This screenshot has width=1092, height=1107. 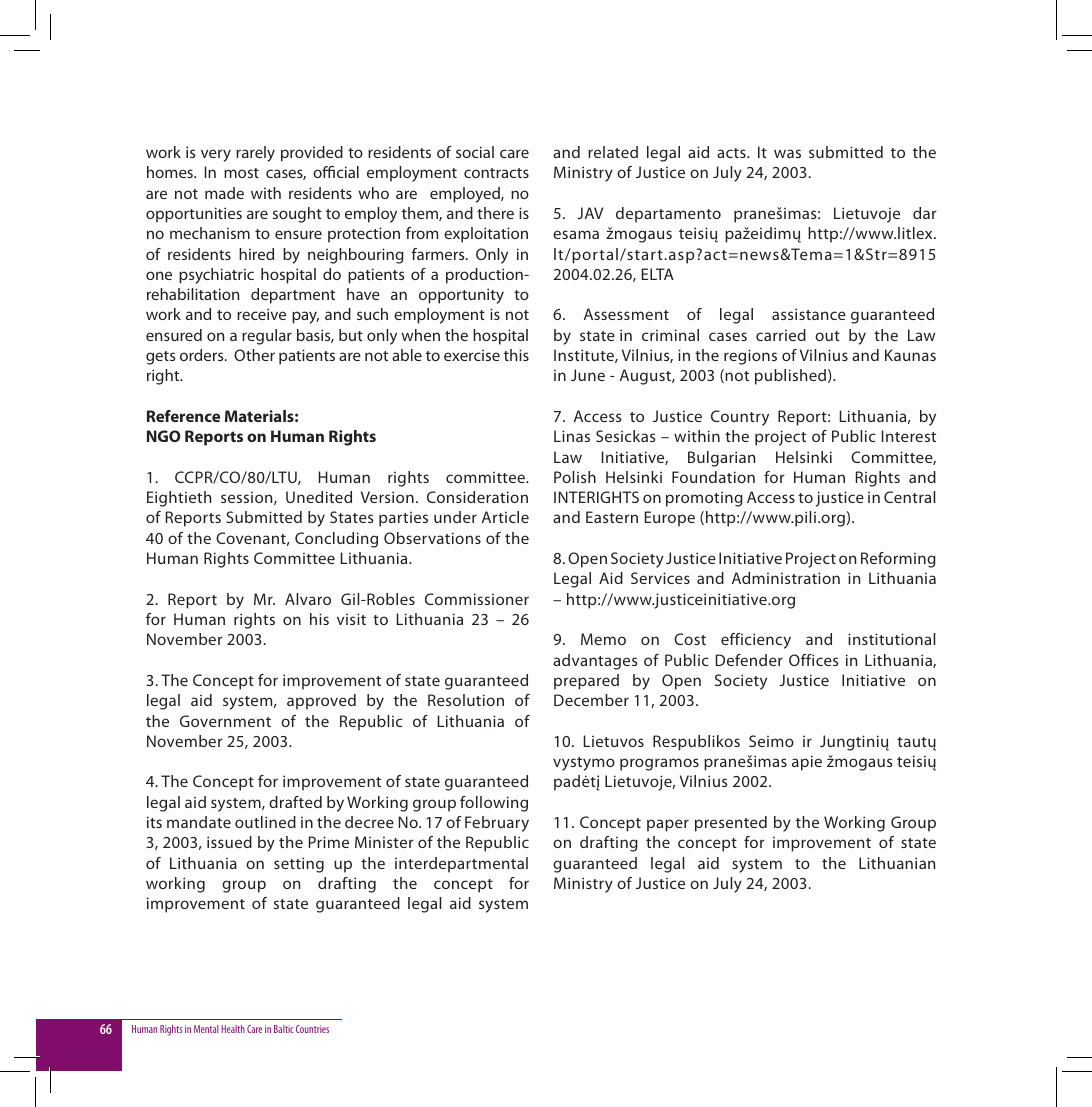 What do you see at coordinates (731, 824) in the screenshot?
I see `presented` at bounding box center [731, 824].
